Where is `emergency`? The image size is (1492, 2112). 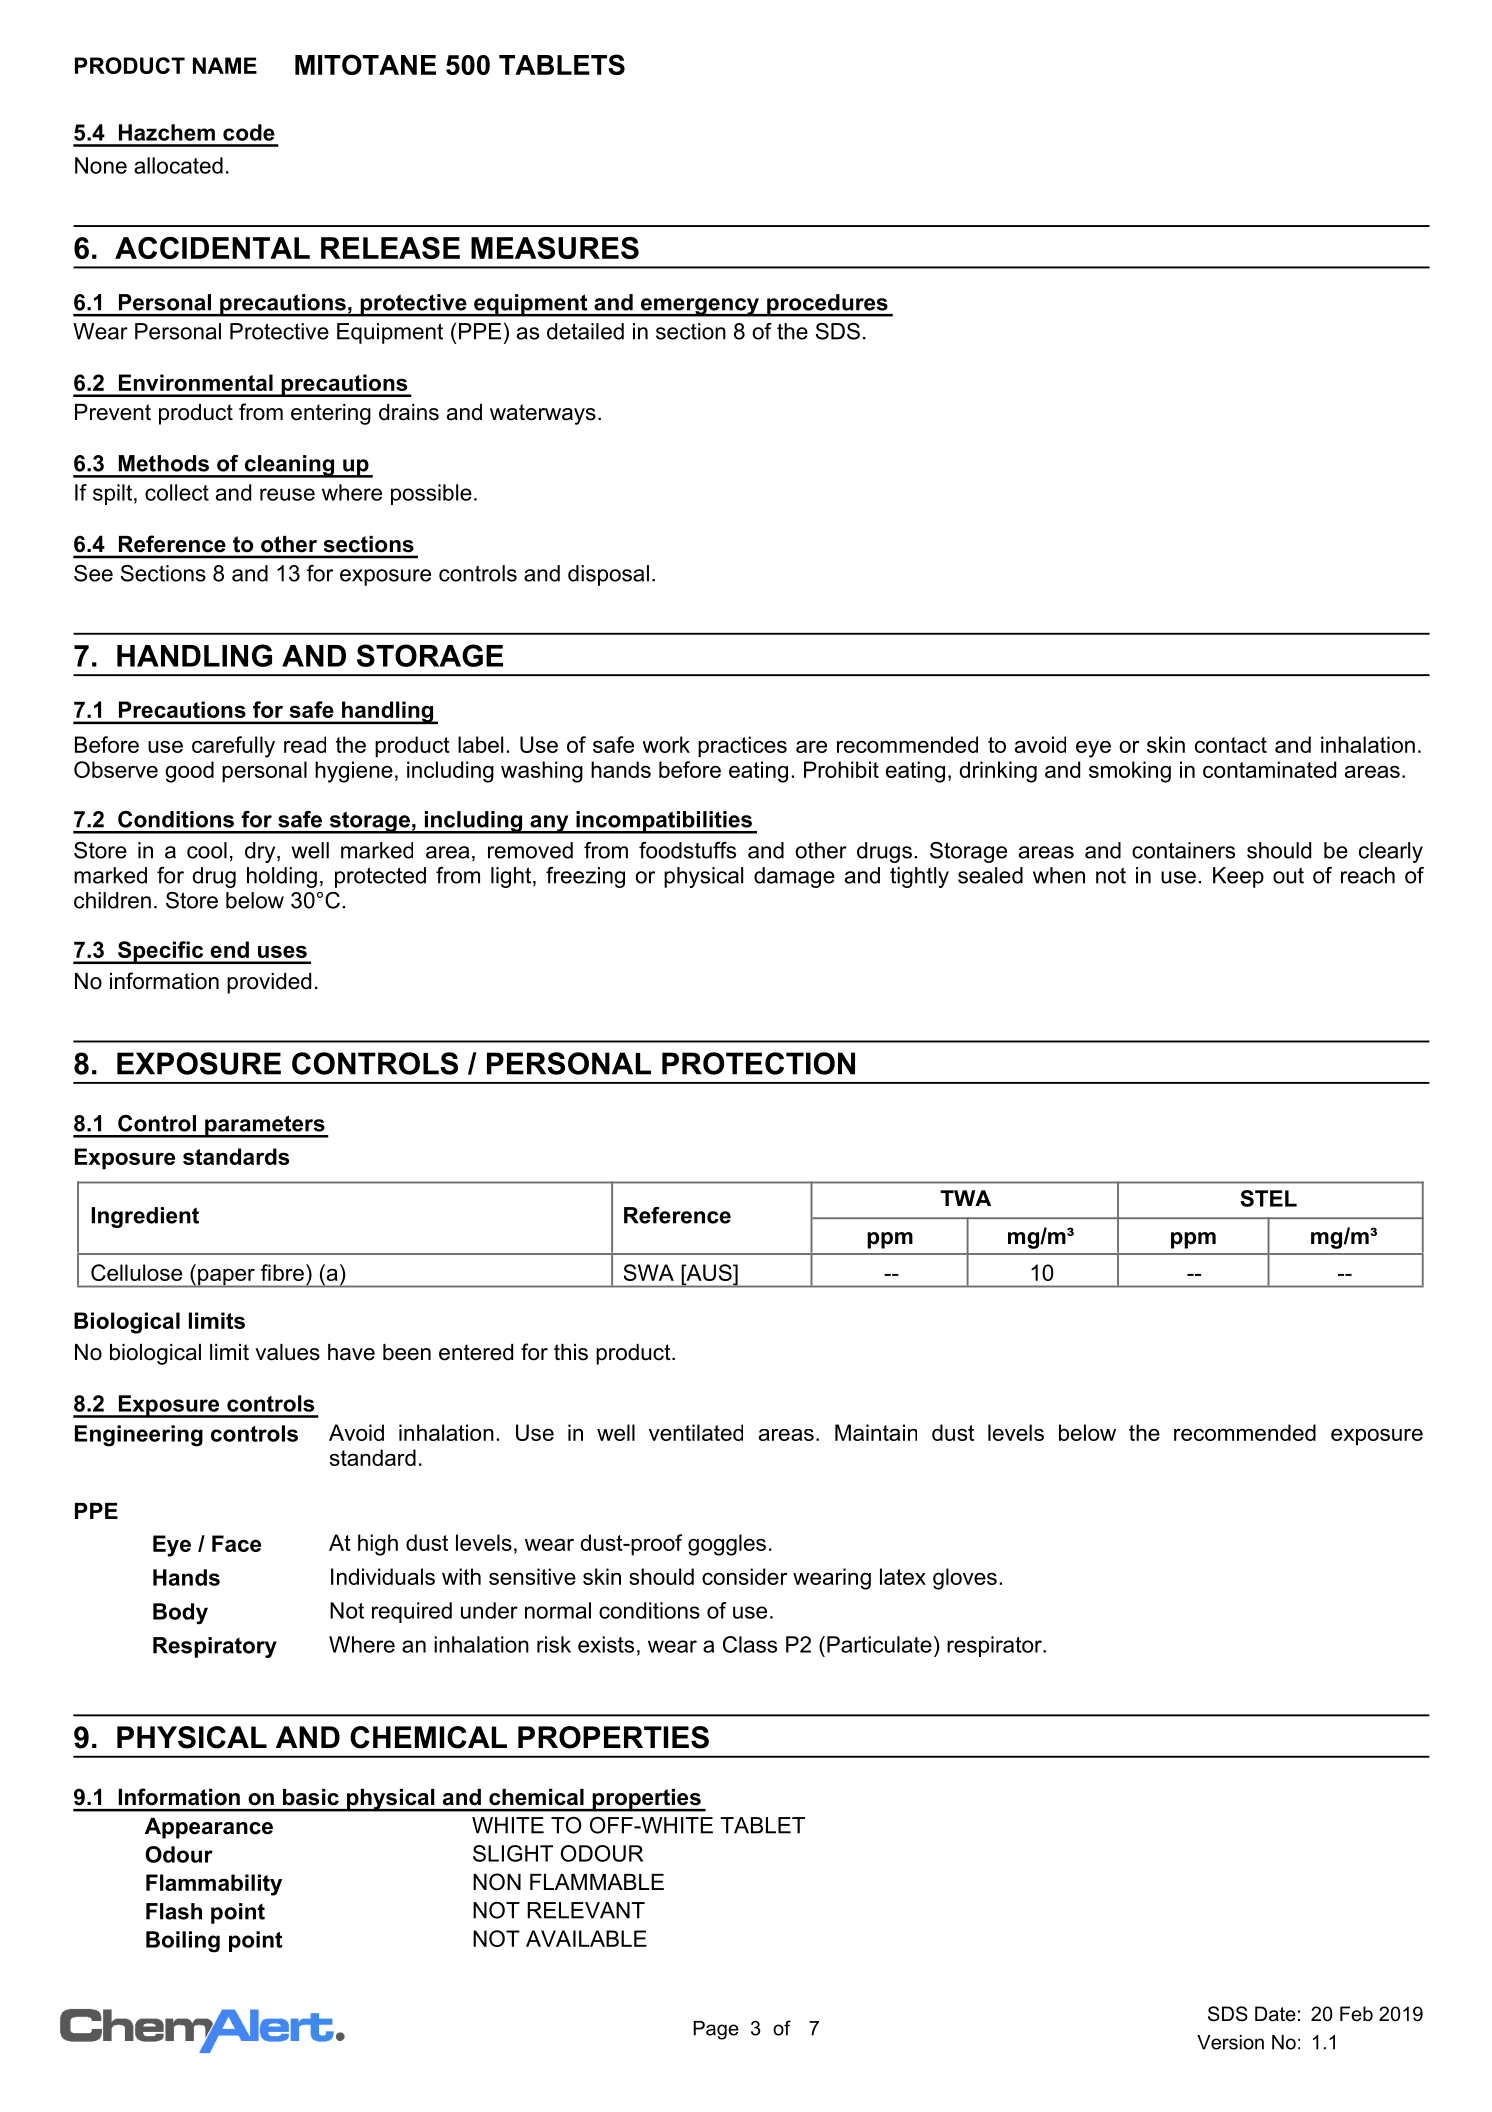 emergency is located at coordinates (700, 307).
